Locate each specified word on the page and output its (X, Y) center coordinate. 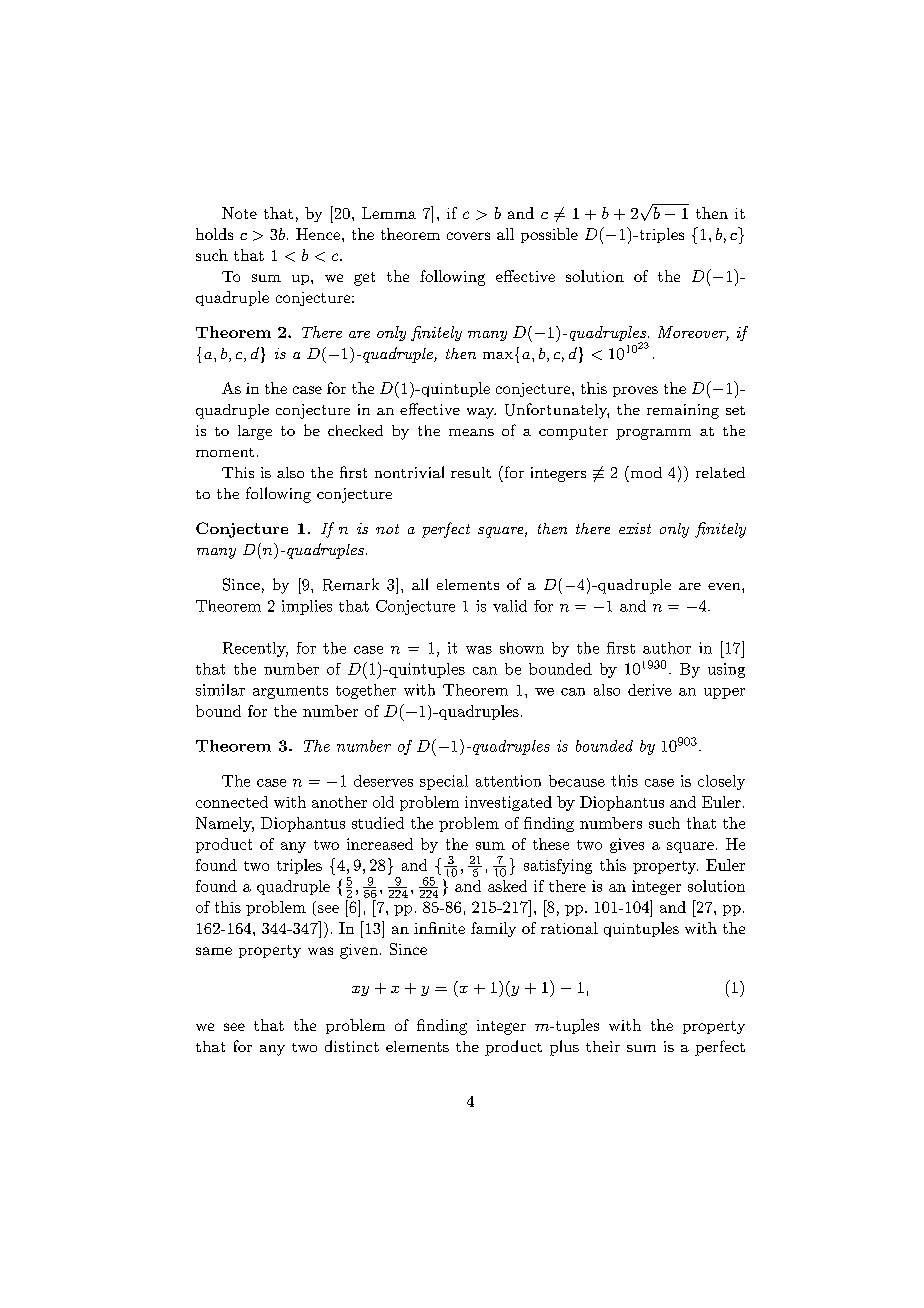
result (471, 472)
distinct (352, 1046)
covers (468, 236)
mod (645, 472)
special (444, 782)
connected (232, 802)
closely (721, 782)
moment (225, 452)
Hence (318, 234)
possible (549, 235)
